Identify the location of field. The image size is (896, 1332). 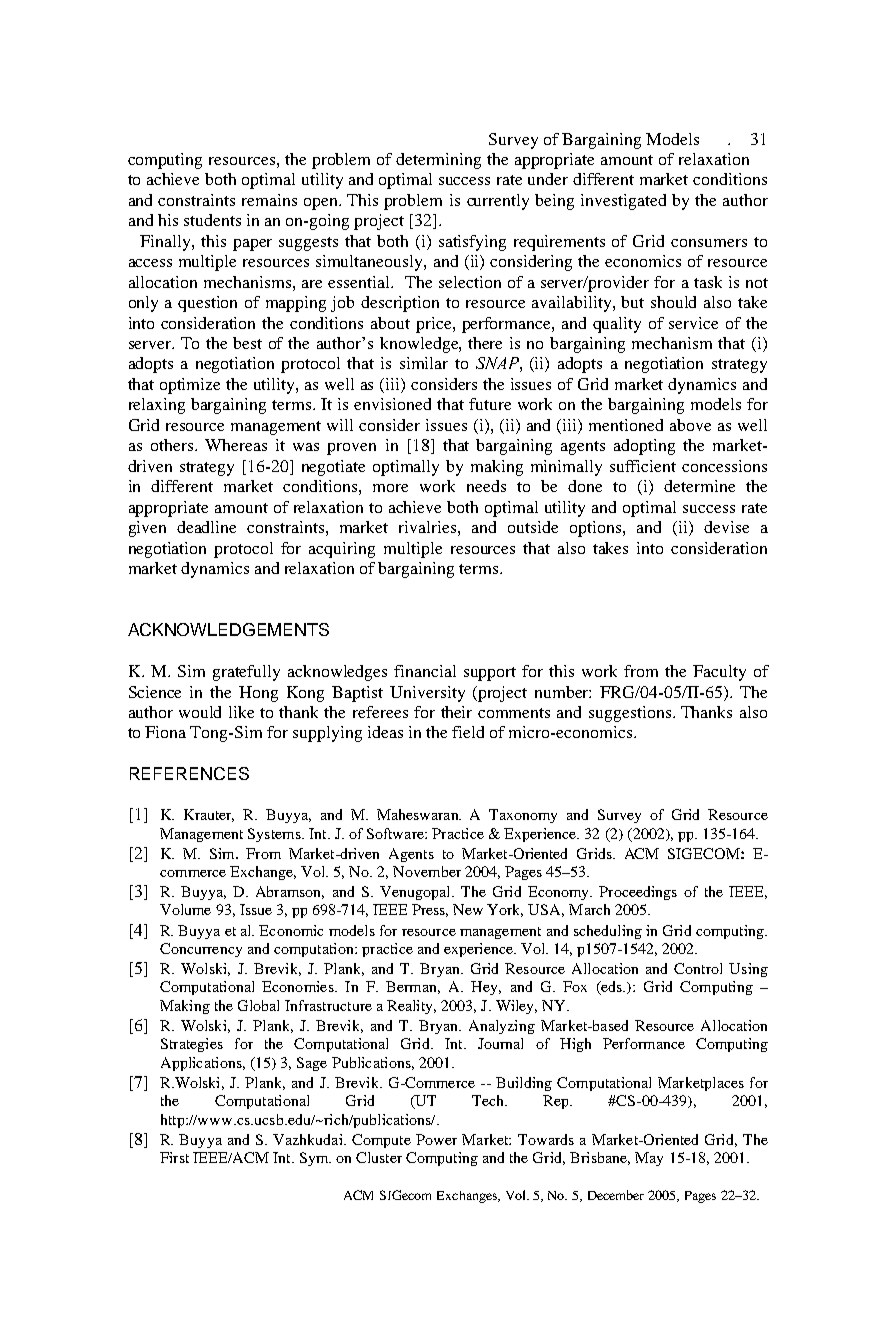
(468, 732).
